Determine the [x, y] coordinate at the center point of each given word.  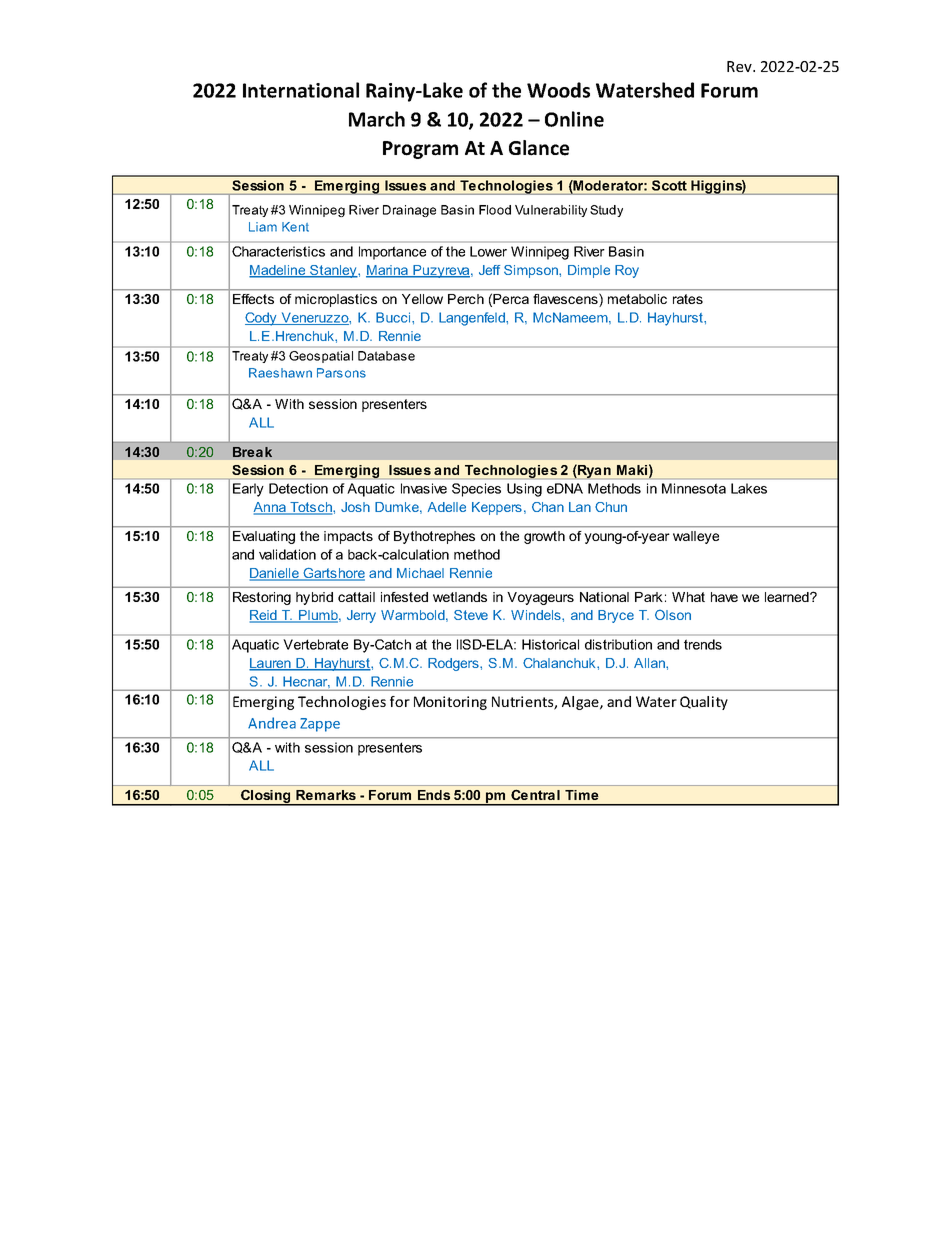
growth [544, 537]
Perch [466, 299]
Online [574, 119]
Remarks [326, 795]
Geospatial [321, 357]
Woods [558, 90]
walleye [696, 537]
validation [287, 554]
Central [535, 795]
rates [688, 299]
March [377, 119]
